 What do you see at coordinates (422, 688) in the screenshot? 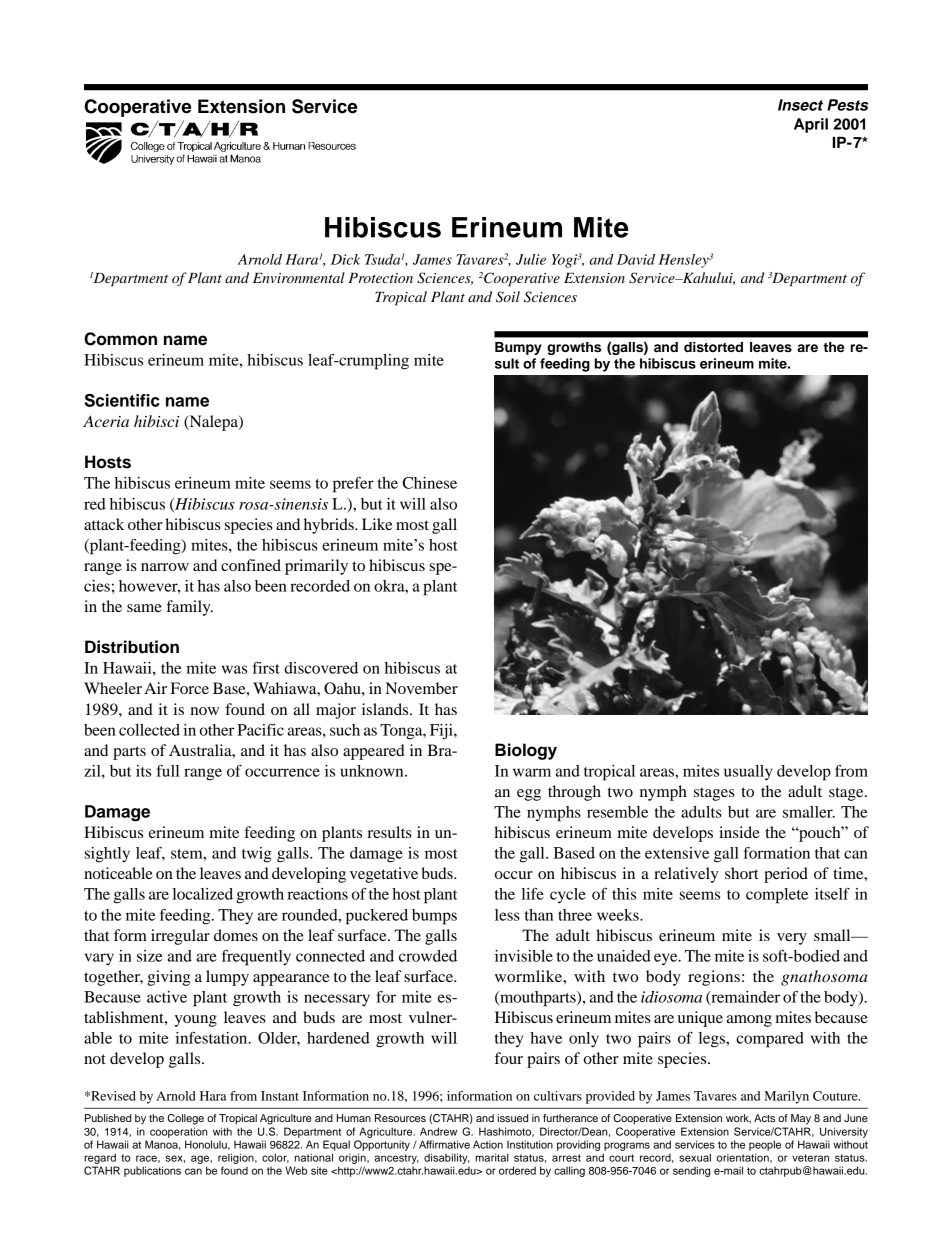
I see `November` at bounding box center [422, 688].
